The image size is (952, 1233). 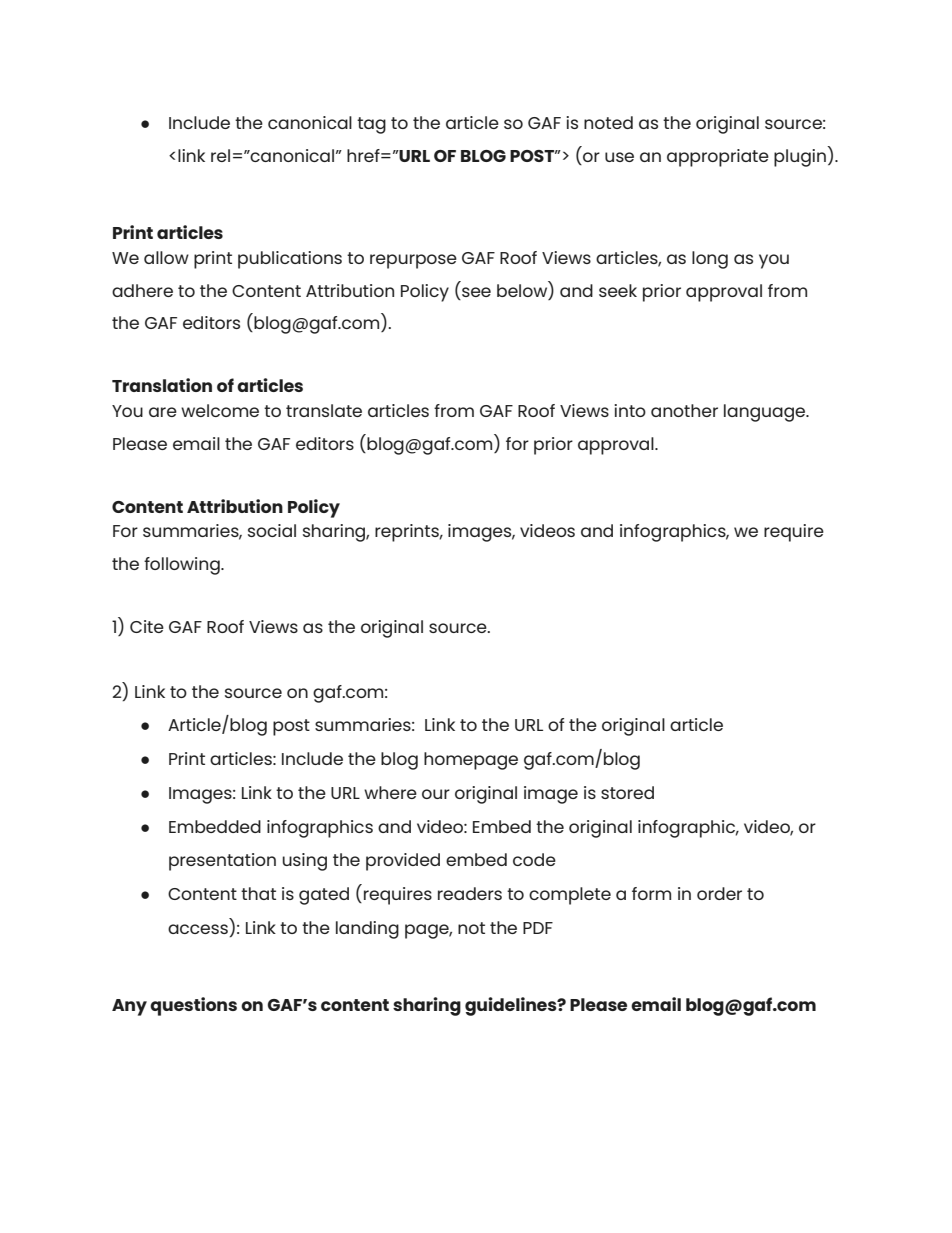 I want to click on presentation, so click(x=222, y=862).
